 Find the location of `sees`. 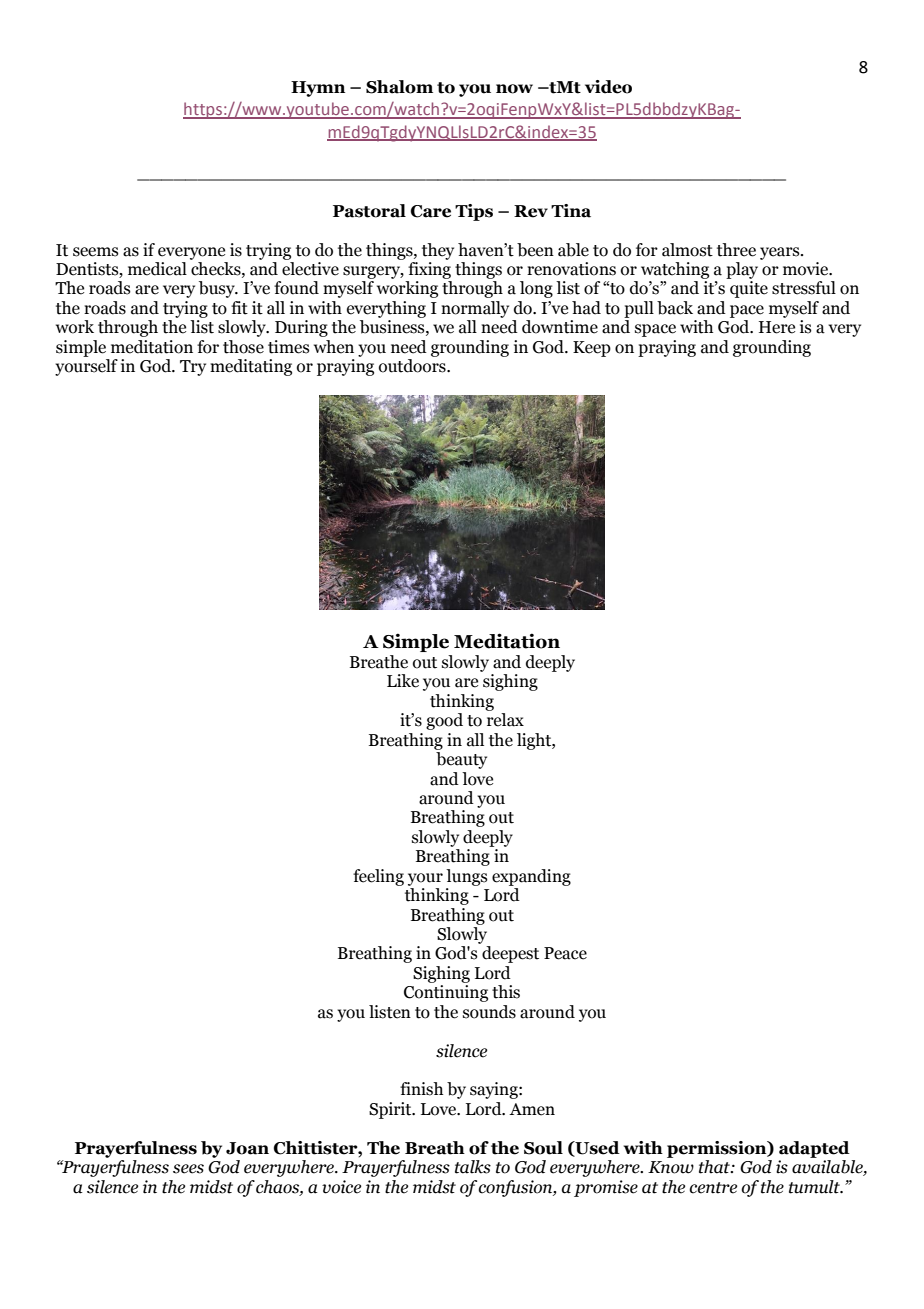

sees is located at coordinates (188, 1169).
